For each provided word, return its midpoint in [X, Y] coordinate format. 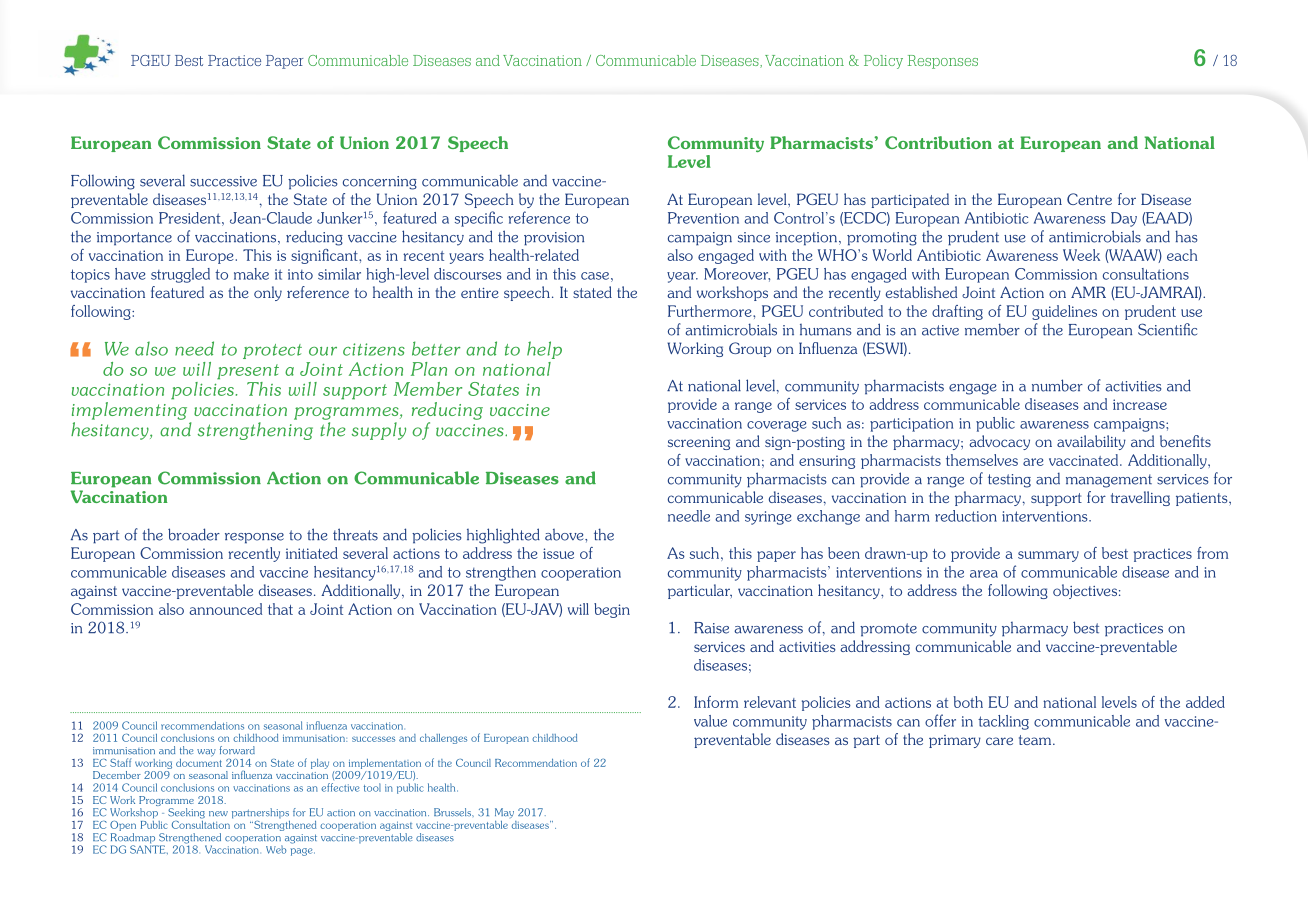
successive [223, 181]
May [504, 813]
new [218, 814]
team [1036, 740]
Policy [883, 62]
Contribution [938, 142]
